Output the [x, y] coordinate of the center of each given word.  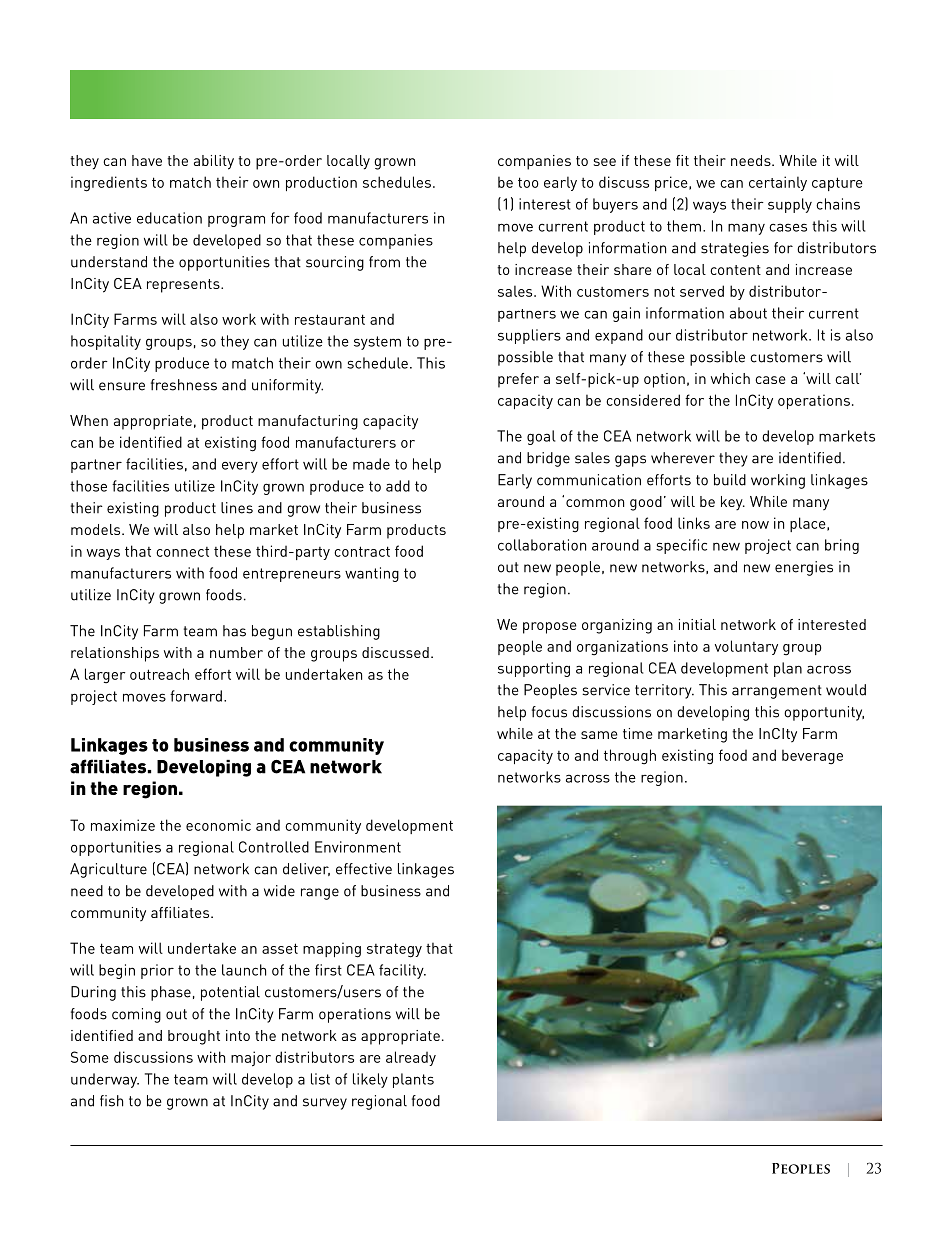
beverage [812, 757]
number [236, 652]
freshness [184, 385]
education [169, 218]
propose [550, 628]
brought [194, 1037]
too [528, 182]
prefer [518, 380]
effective [364, 869]
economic [218, 825]
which [730, 378]
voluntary [746, 647]
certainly [778, 183]
